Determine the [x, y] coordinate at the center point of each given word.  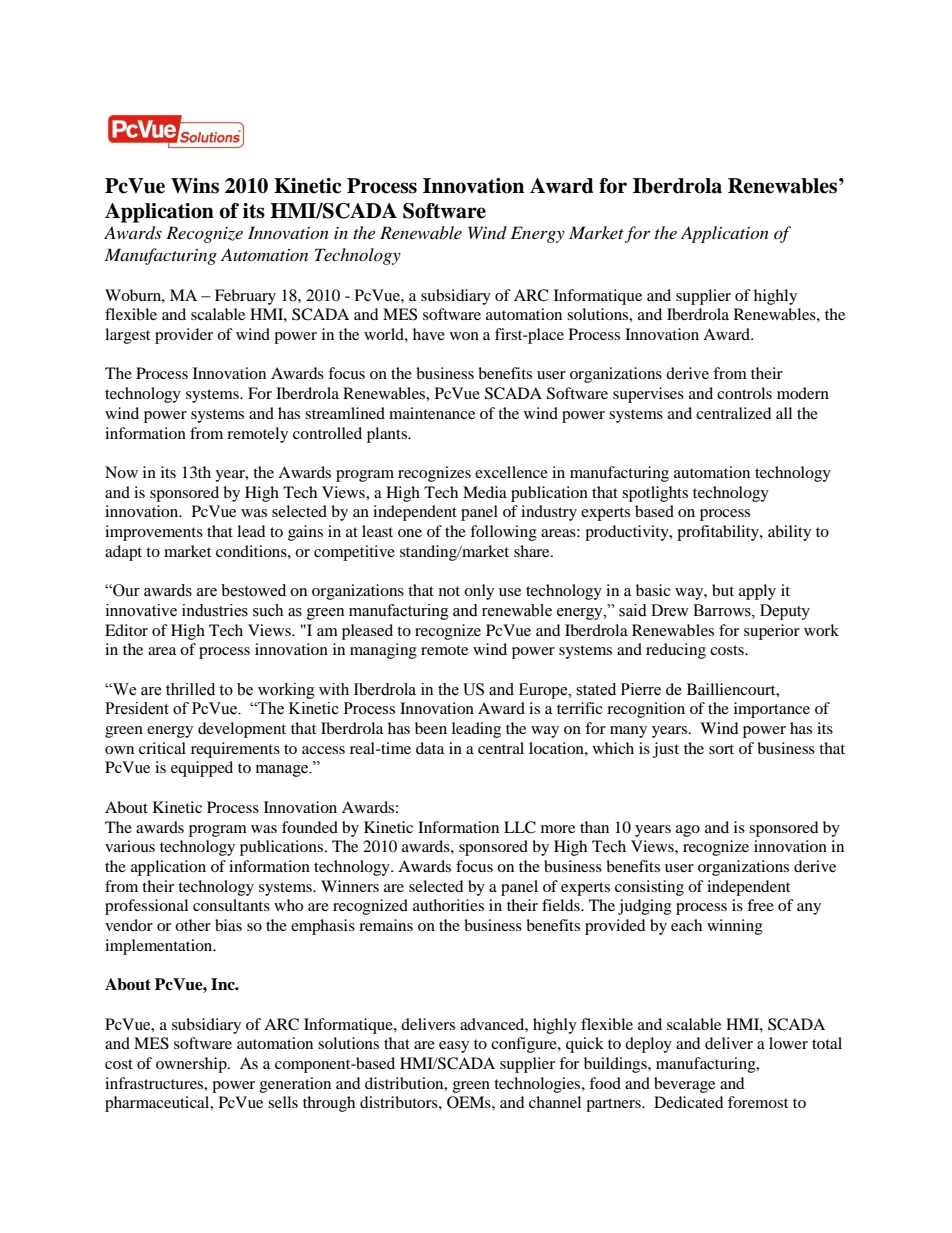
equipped [202, 769]
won [464, 336]
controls [744, 393]
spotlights [655, 494]
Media [485, 492]
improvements [154, 533]
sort [721, 749]
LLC [520, 827]
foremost [758, 1102]
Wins [195, 186]
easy [454, 1047]
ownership [192, 1065]
